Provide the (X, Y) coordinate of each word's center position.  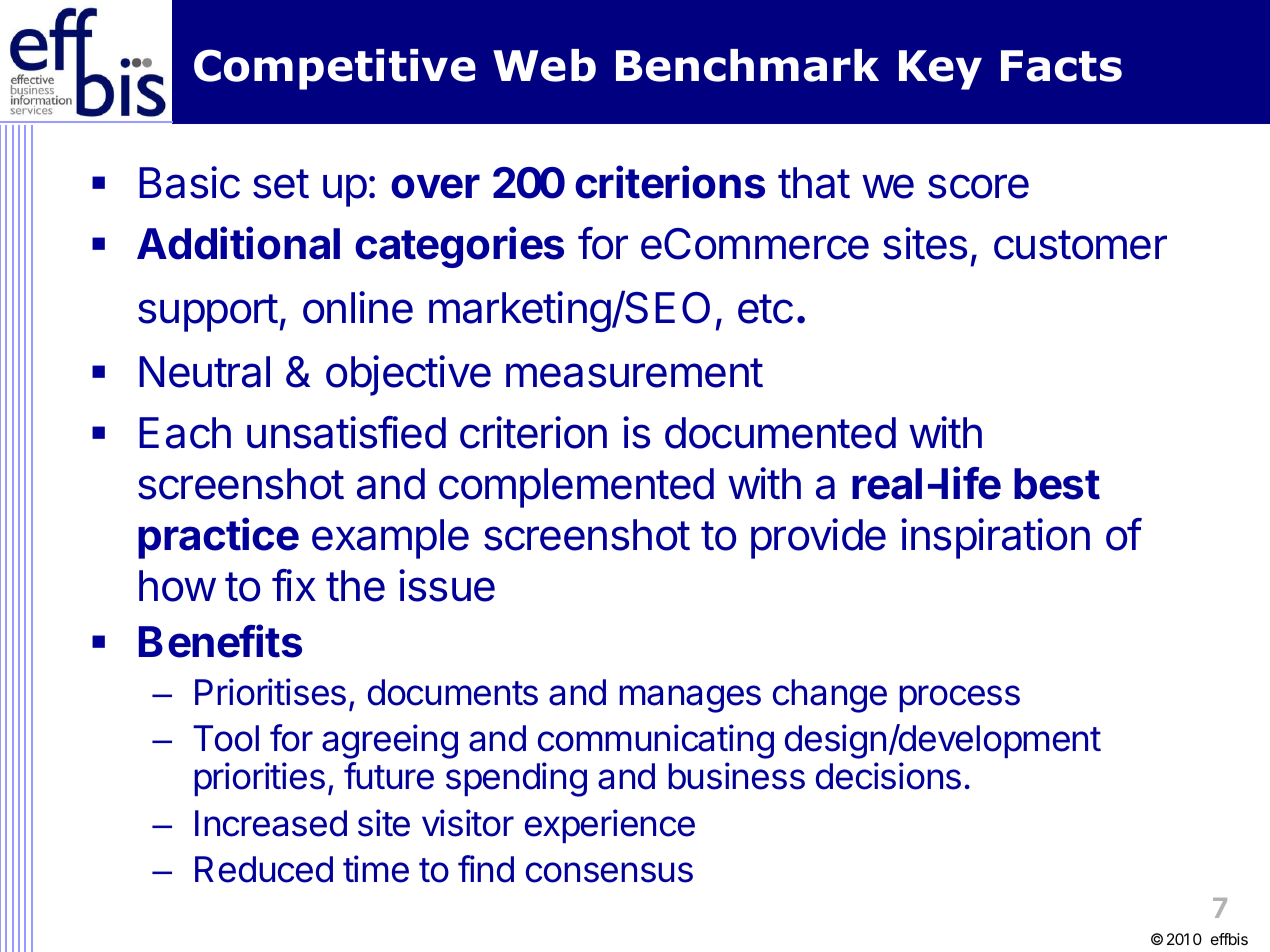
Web (544, 65)
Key (940, 70)
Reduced (264, 869)
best (1057, 484)
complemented (576, 488)
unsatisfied (346, 432)
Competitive (335, 69)
